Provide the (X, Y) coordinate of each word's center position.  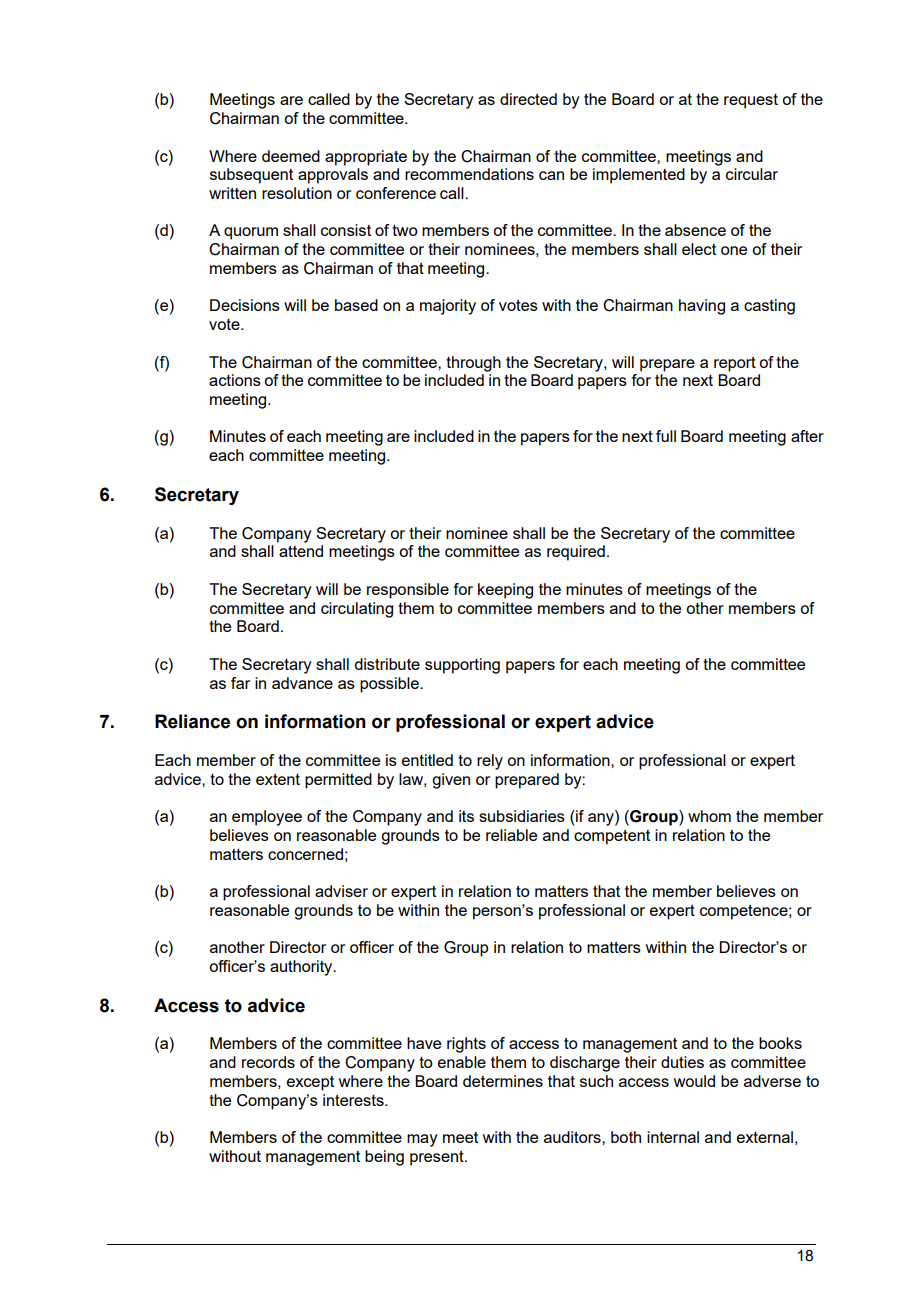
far (240, 683)
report (735, 364)
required (576, 553)
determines (503, 1081)
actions (235, 380)
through (473, 364)
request (751, 101)
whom (709, 816)
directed (528, 99)
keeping (505, 591)
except (310, 1083)
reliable (511, 835)
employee (267, 818)
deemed (291, 156)
